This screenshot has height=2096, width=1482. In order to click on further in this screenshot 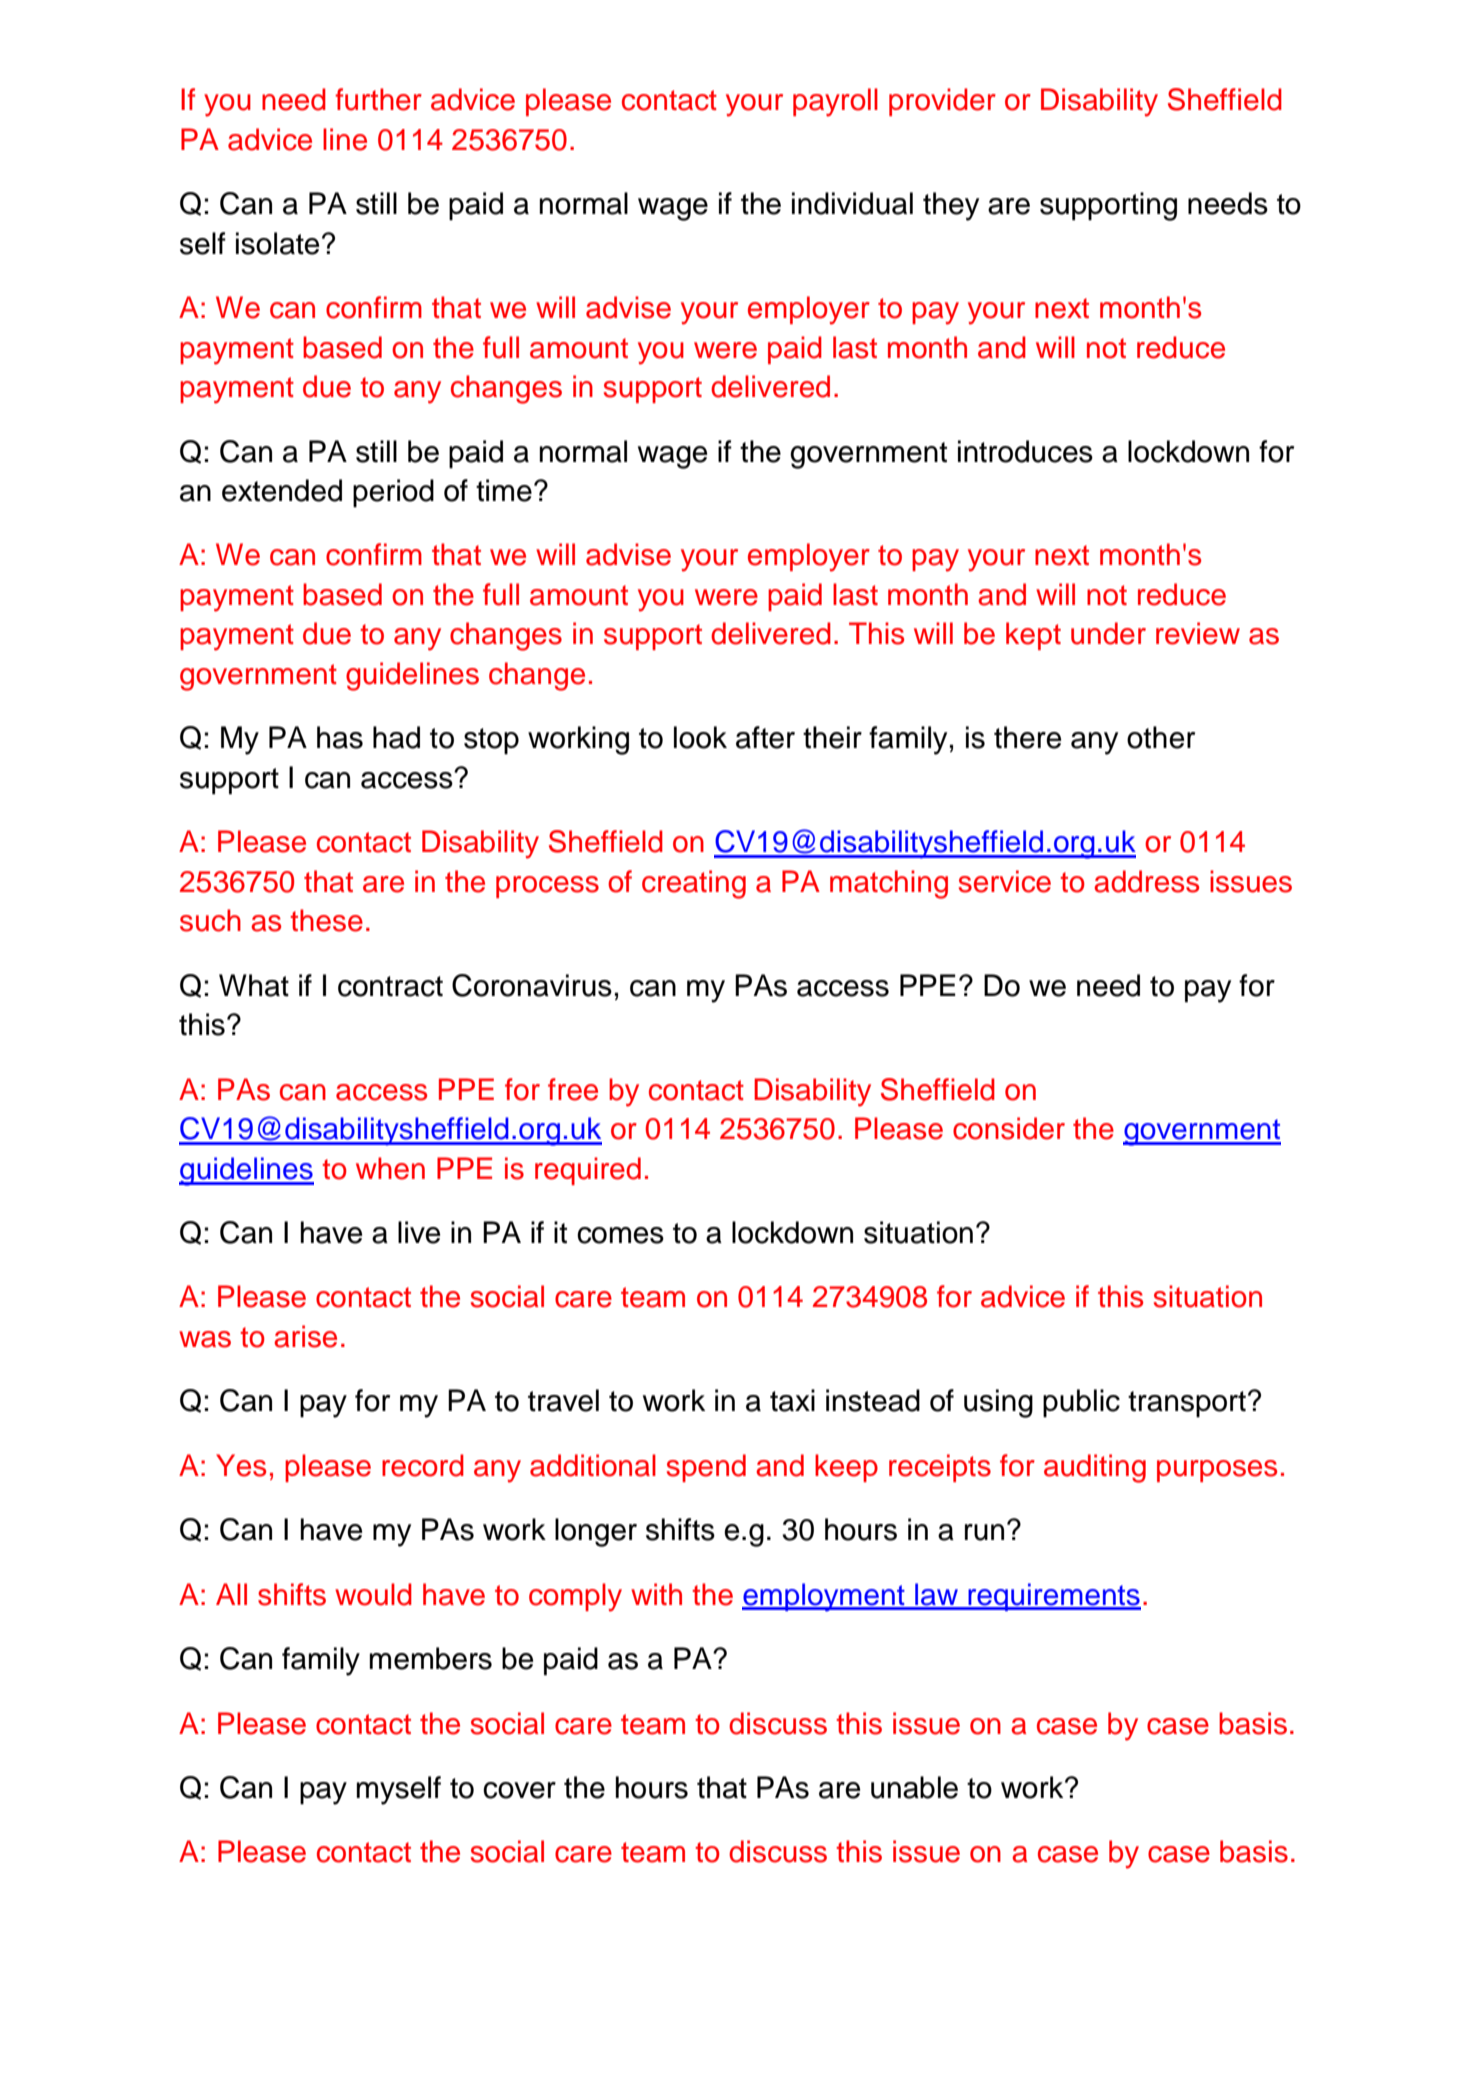, I will do `click(378, 99)`.
